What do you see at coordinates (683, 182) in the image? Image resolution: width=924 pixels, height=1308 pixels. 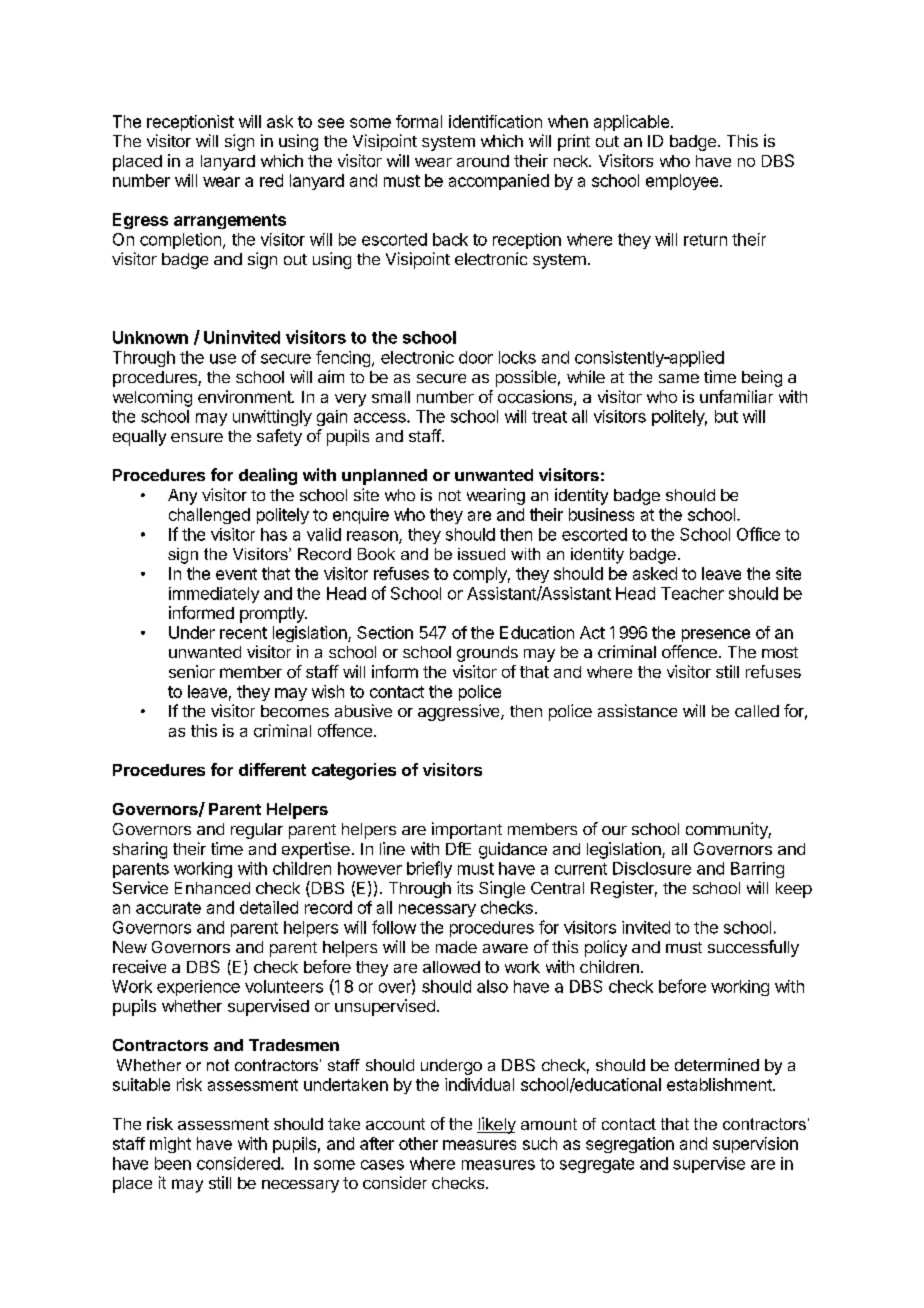 I see `employee` at bounding box center [683, 182].
